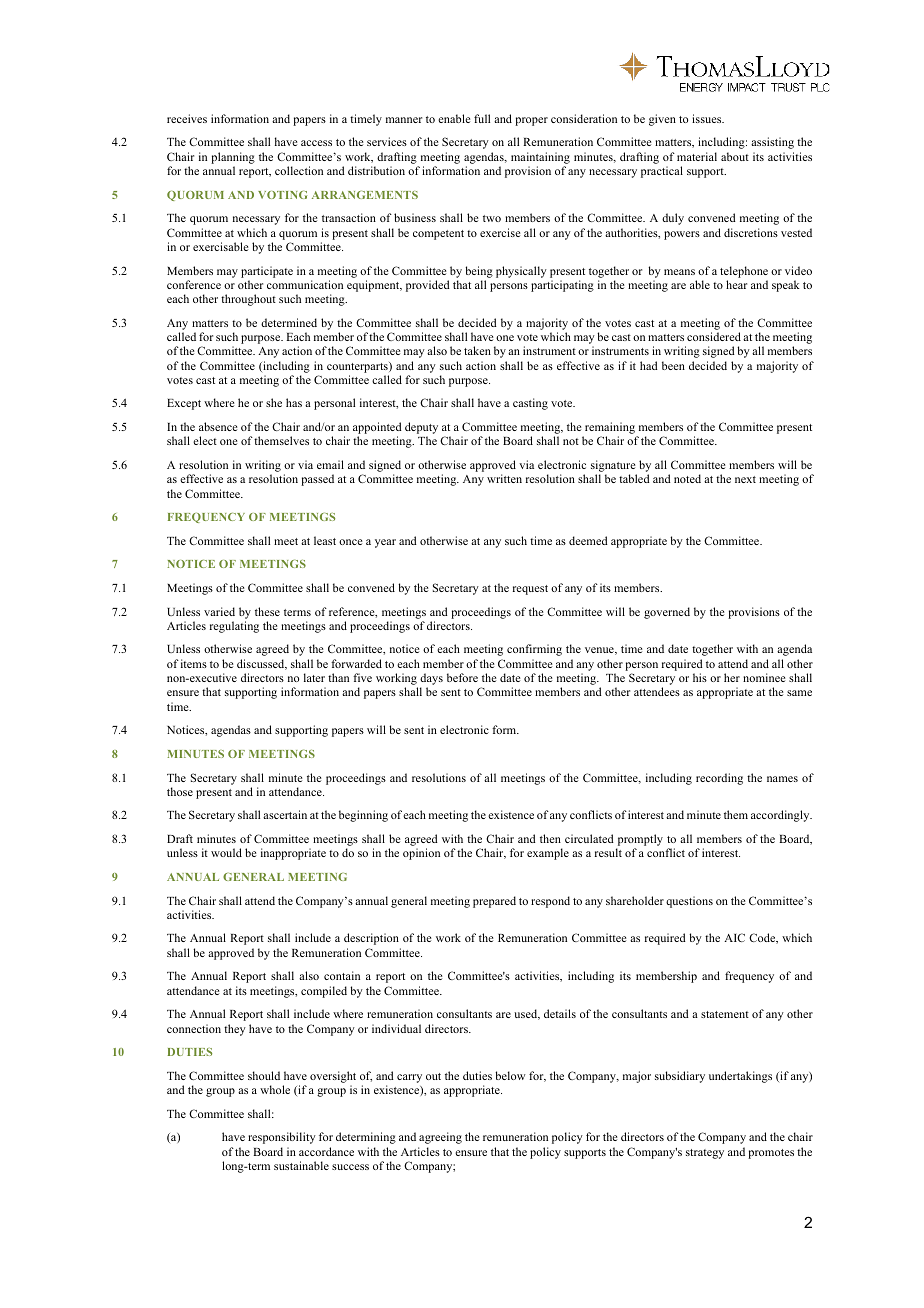  What do you see at coordinates (735, 156) in the document?
I see `about` at bounding box center [735, 156].
